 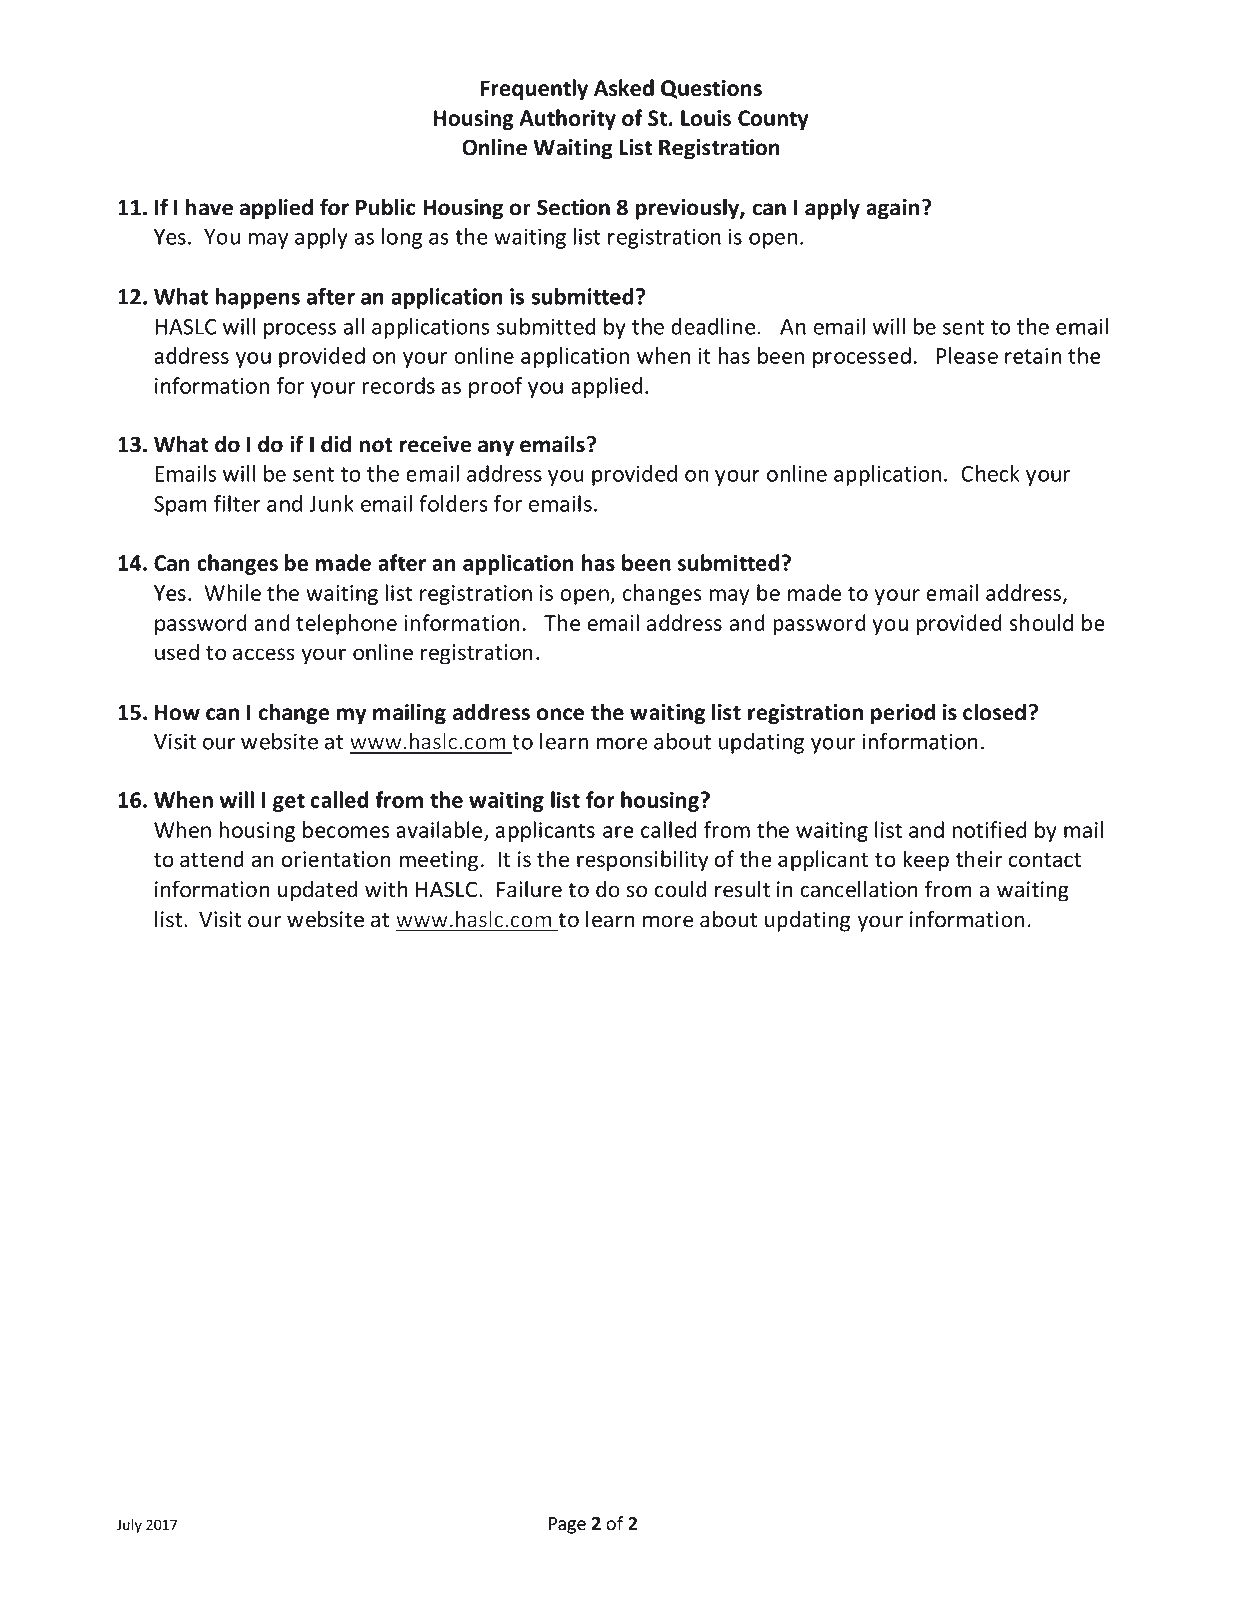 I want to click on July, so click(x=129, y=1526).
